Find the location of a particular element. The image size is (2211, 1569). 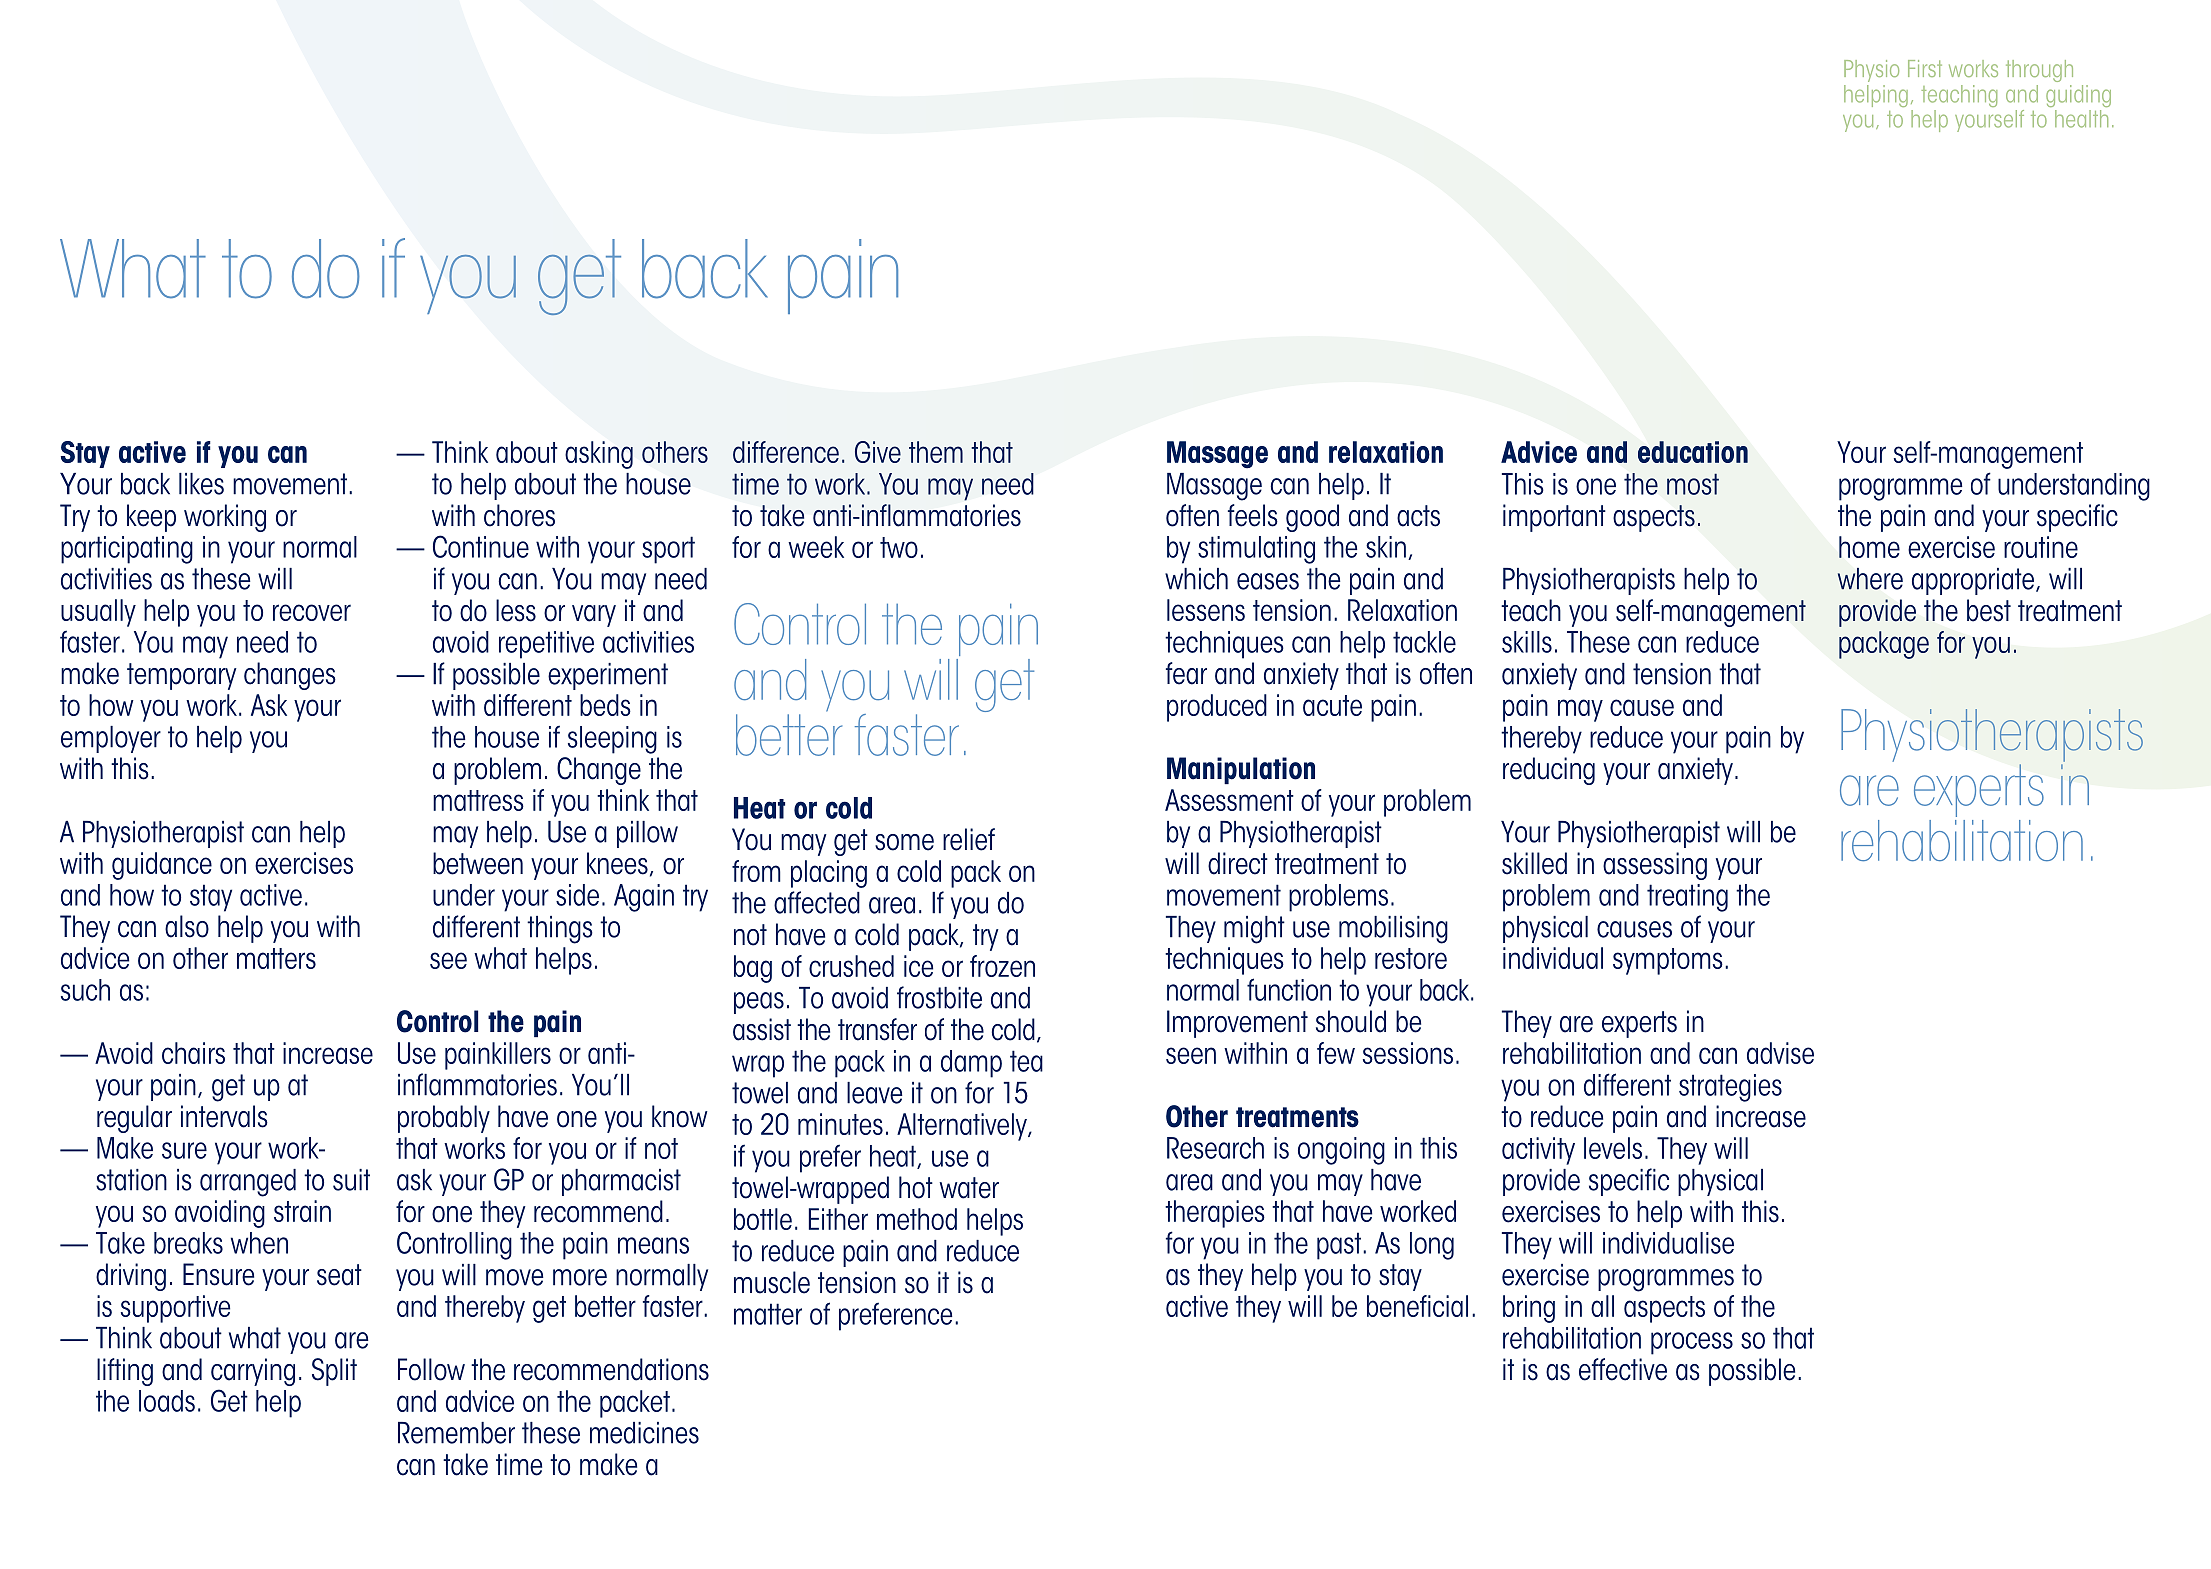

frozen is located at coordinates (1002, 966).
